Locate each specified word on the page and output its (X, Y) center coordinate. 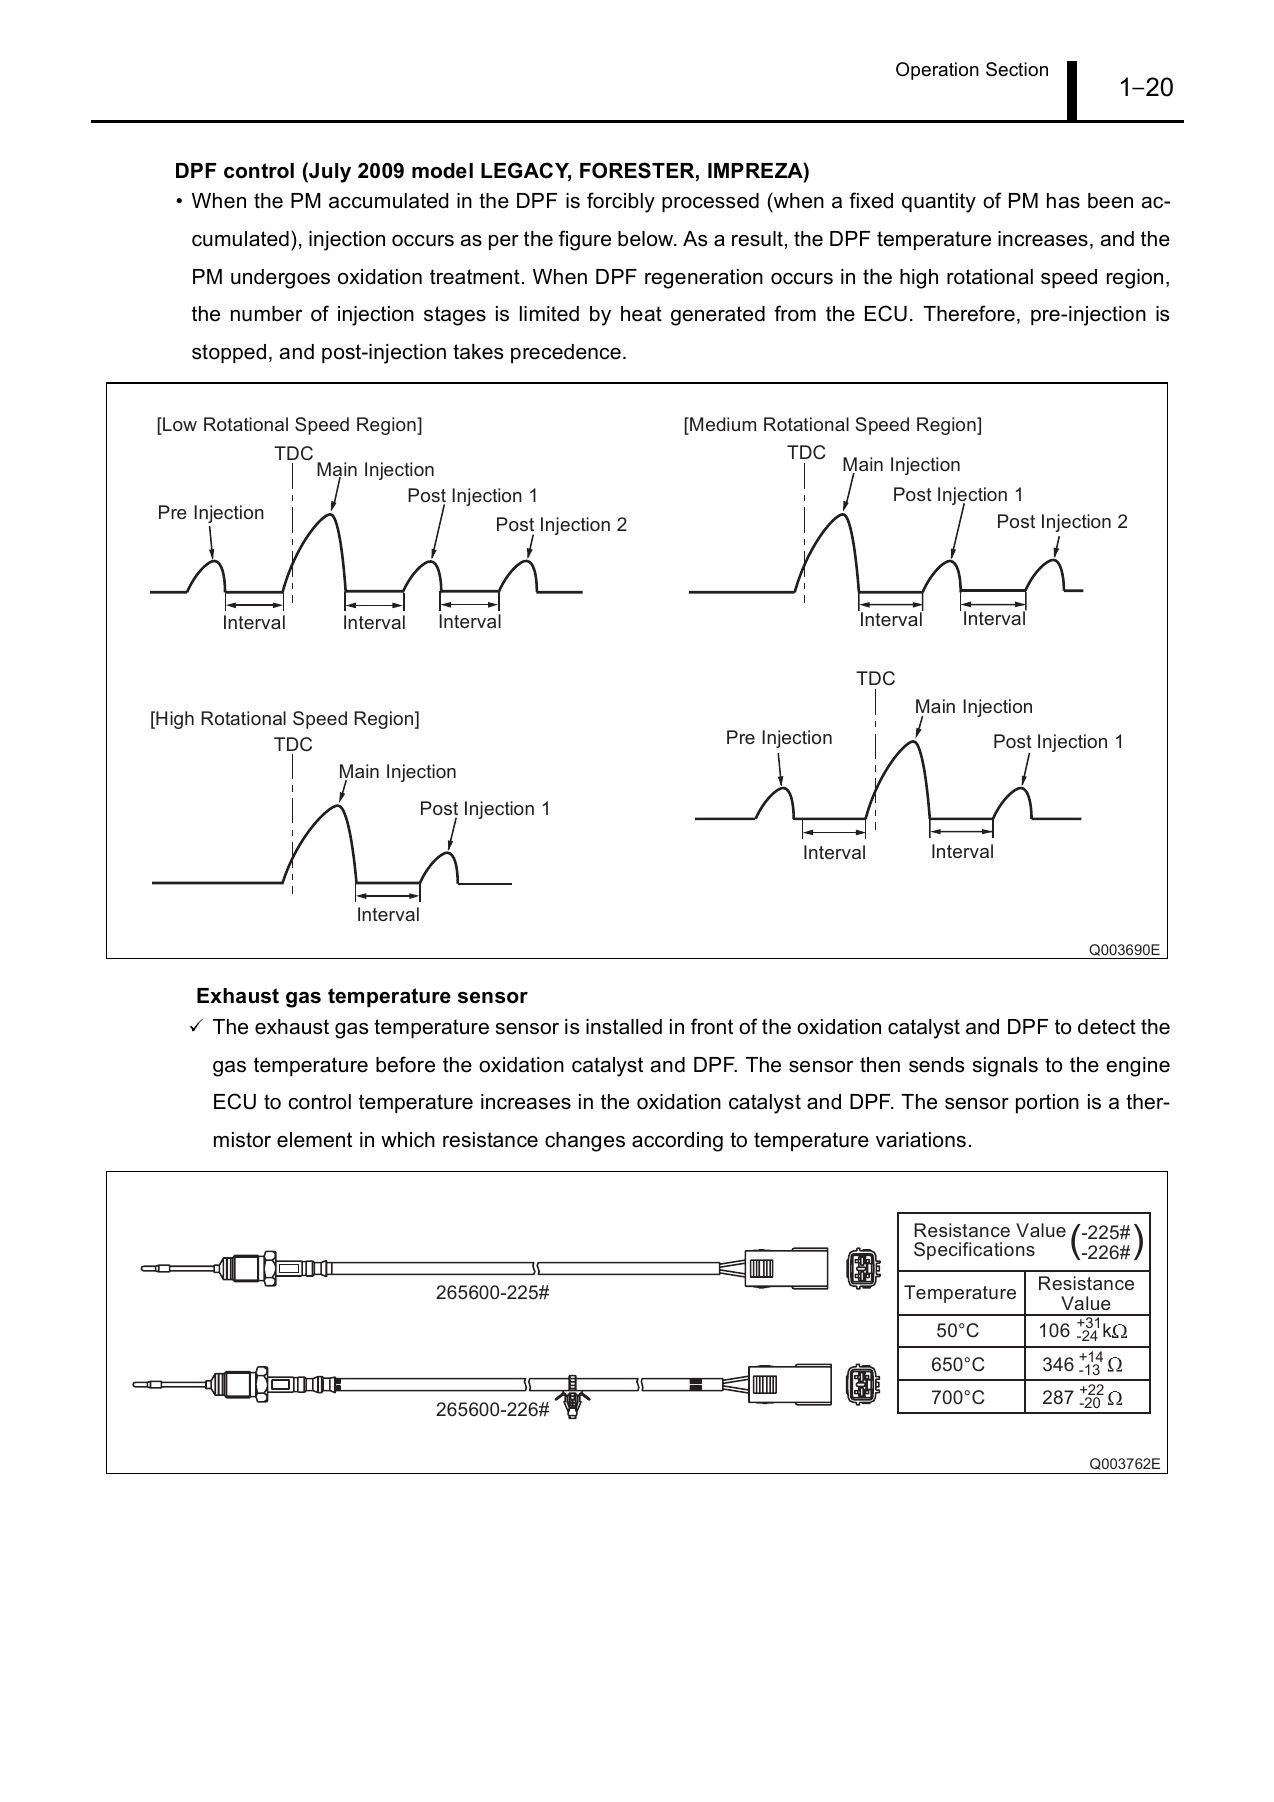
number (266, 314)
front (712, 1026)
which (408, 1140)
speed (1069, 278)
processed (710, 202)
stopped (229, 353)
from (795, 313)
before (405, 1064)
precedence (566, 353)
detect (1107, 1027)
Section (1017, 69)
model (442, 171)
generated (718, 316)
